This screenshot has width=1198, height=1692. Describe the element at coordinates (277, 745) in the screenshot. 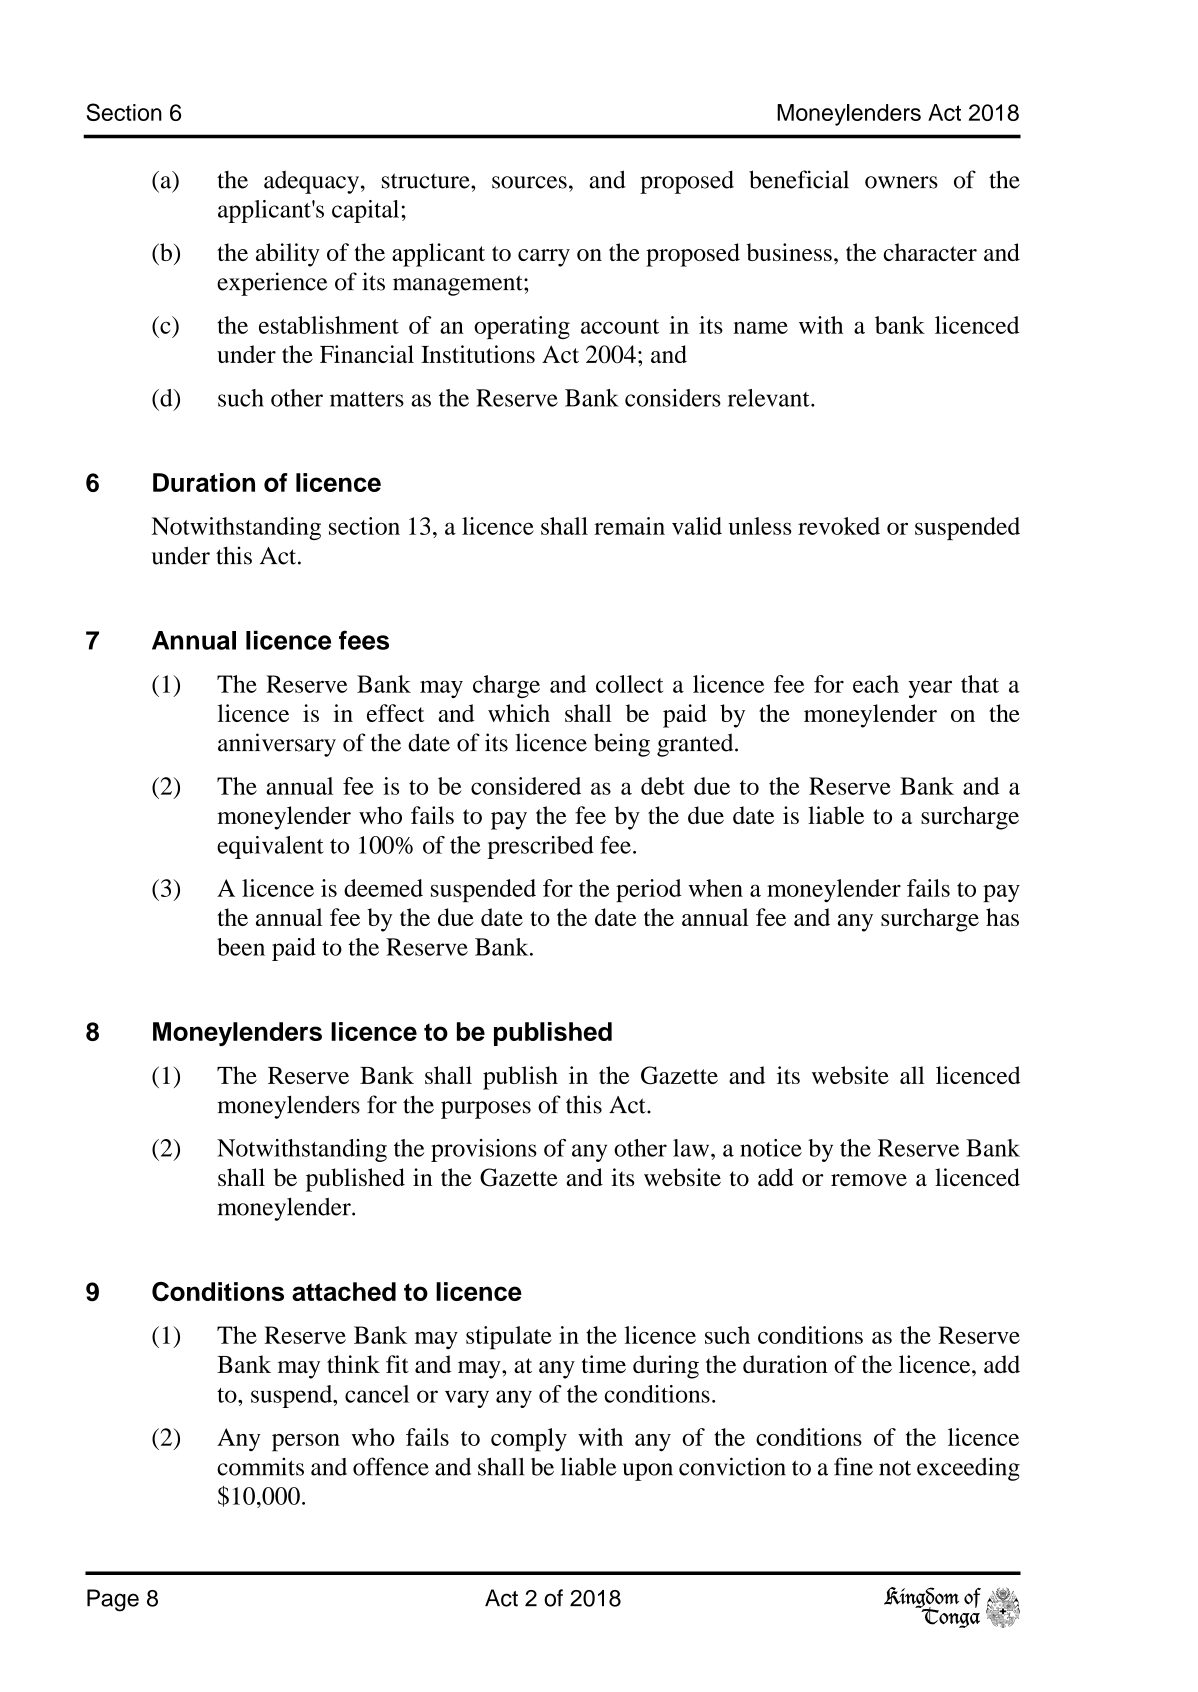

I see `anniversary` at that location.
